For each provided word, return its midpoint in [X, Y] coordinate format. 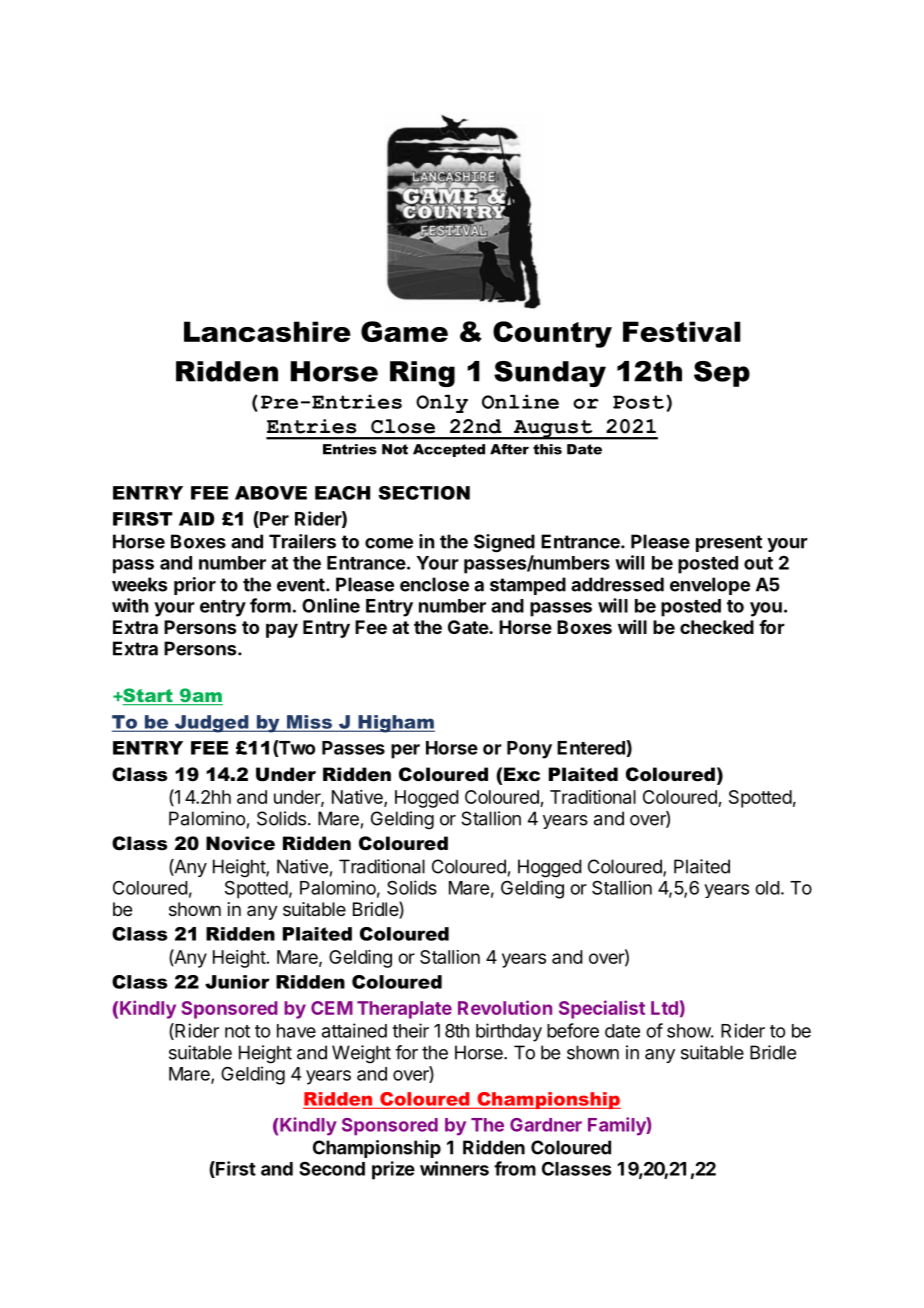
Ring [422, 374]
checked [717, 627]
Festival [681, 331]
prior [195, 586]
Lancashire [267, 331]
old [767, 888]
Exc [522, 774]
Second [332, 1169]
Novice [240, 843]
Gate [469, 627]
